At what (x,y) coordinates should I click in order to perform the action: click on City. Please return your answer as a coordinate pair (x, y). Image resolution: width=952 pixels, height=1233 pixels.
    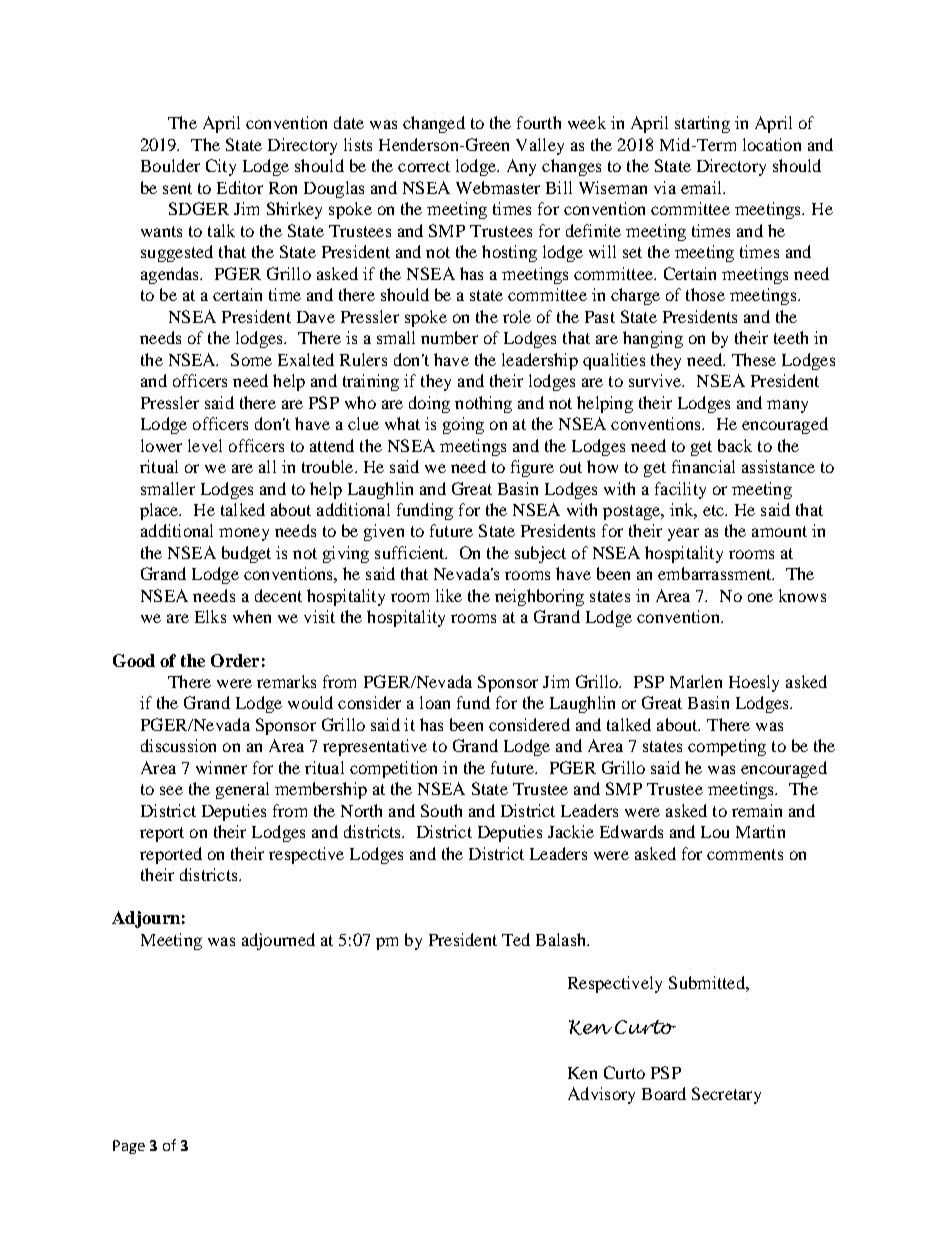
    Looking at the image, I should click on (221, 167).
